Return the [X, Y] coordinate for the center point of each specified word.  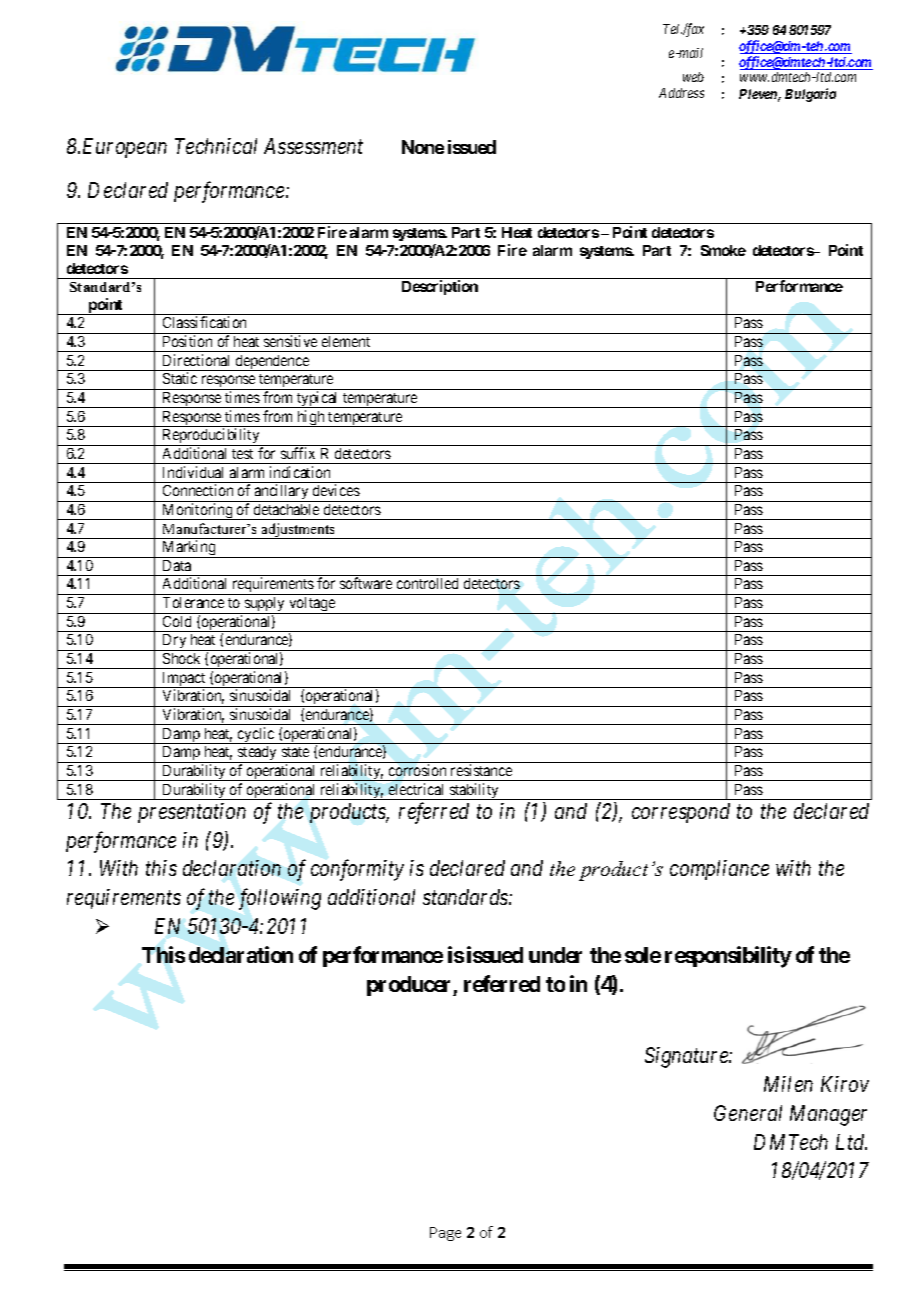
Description [440, 287]
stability [474, 791]
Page [445, 1234]
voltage [312, 605]
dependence [272, 363]
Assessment [313, 146]
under [555, 955]
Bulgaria [810, 95]
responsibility [728, 957]
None [423, 147]
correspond [681, 813]
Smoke [723, 250]
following [280, 899]
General [748, 1113]
